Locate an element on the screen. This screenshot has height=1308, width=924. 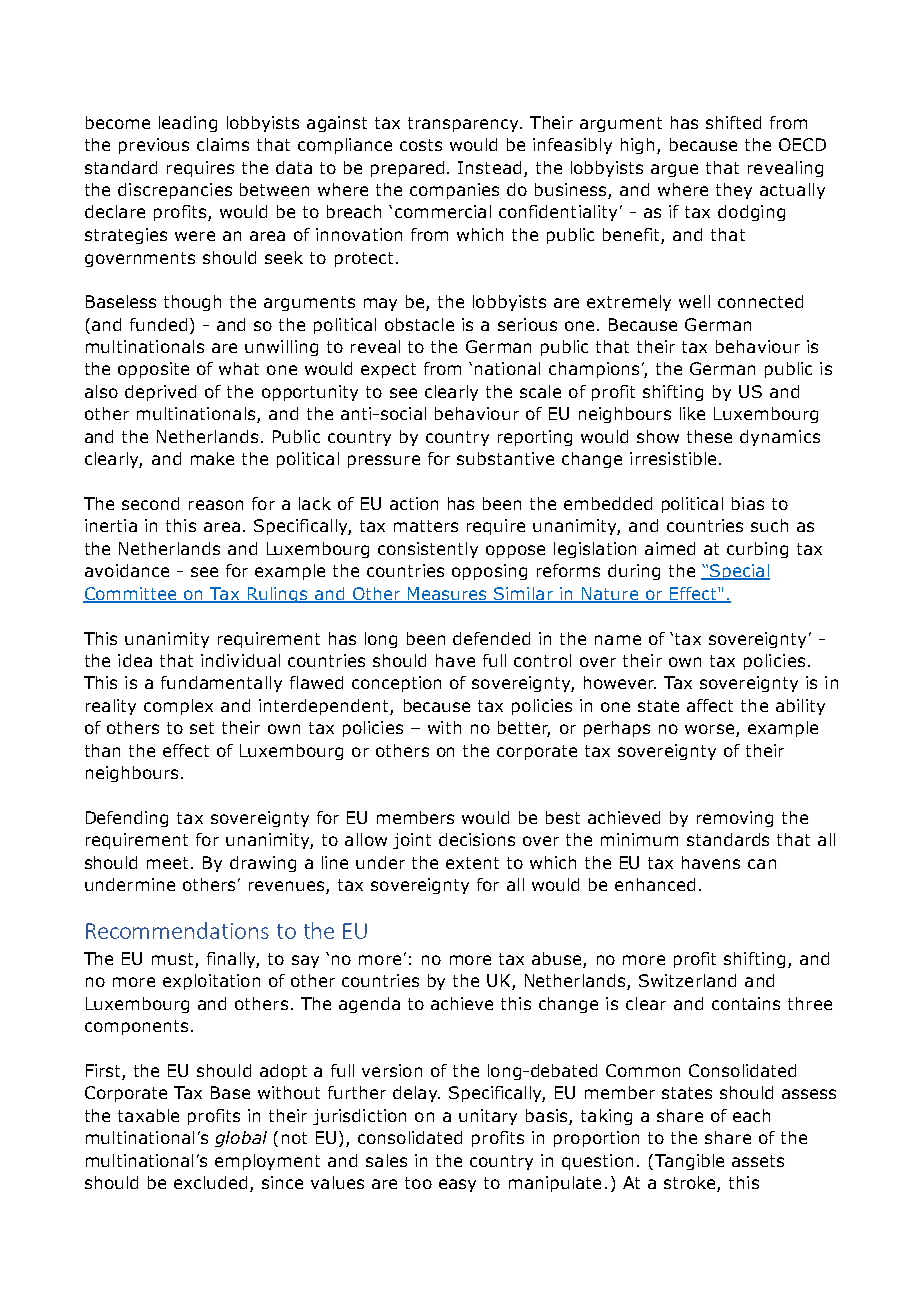
easy is located at coordinates (457, 1185).
